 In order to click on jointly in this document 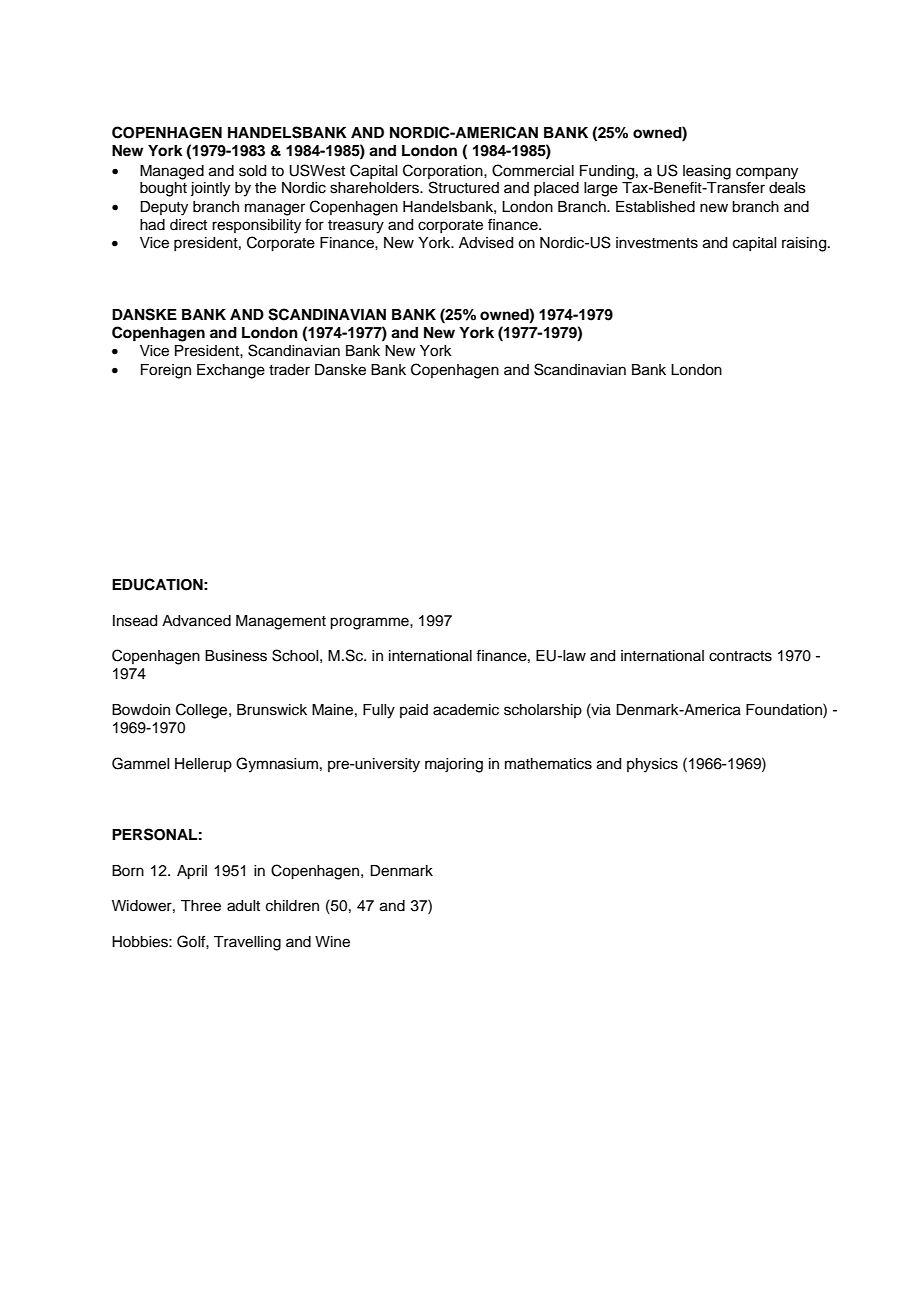, I will do `click(210, 189)`.
